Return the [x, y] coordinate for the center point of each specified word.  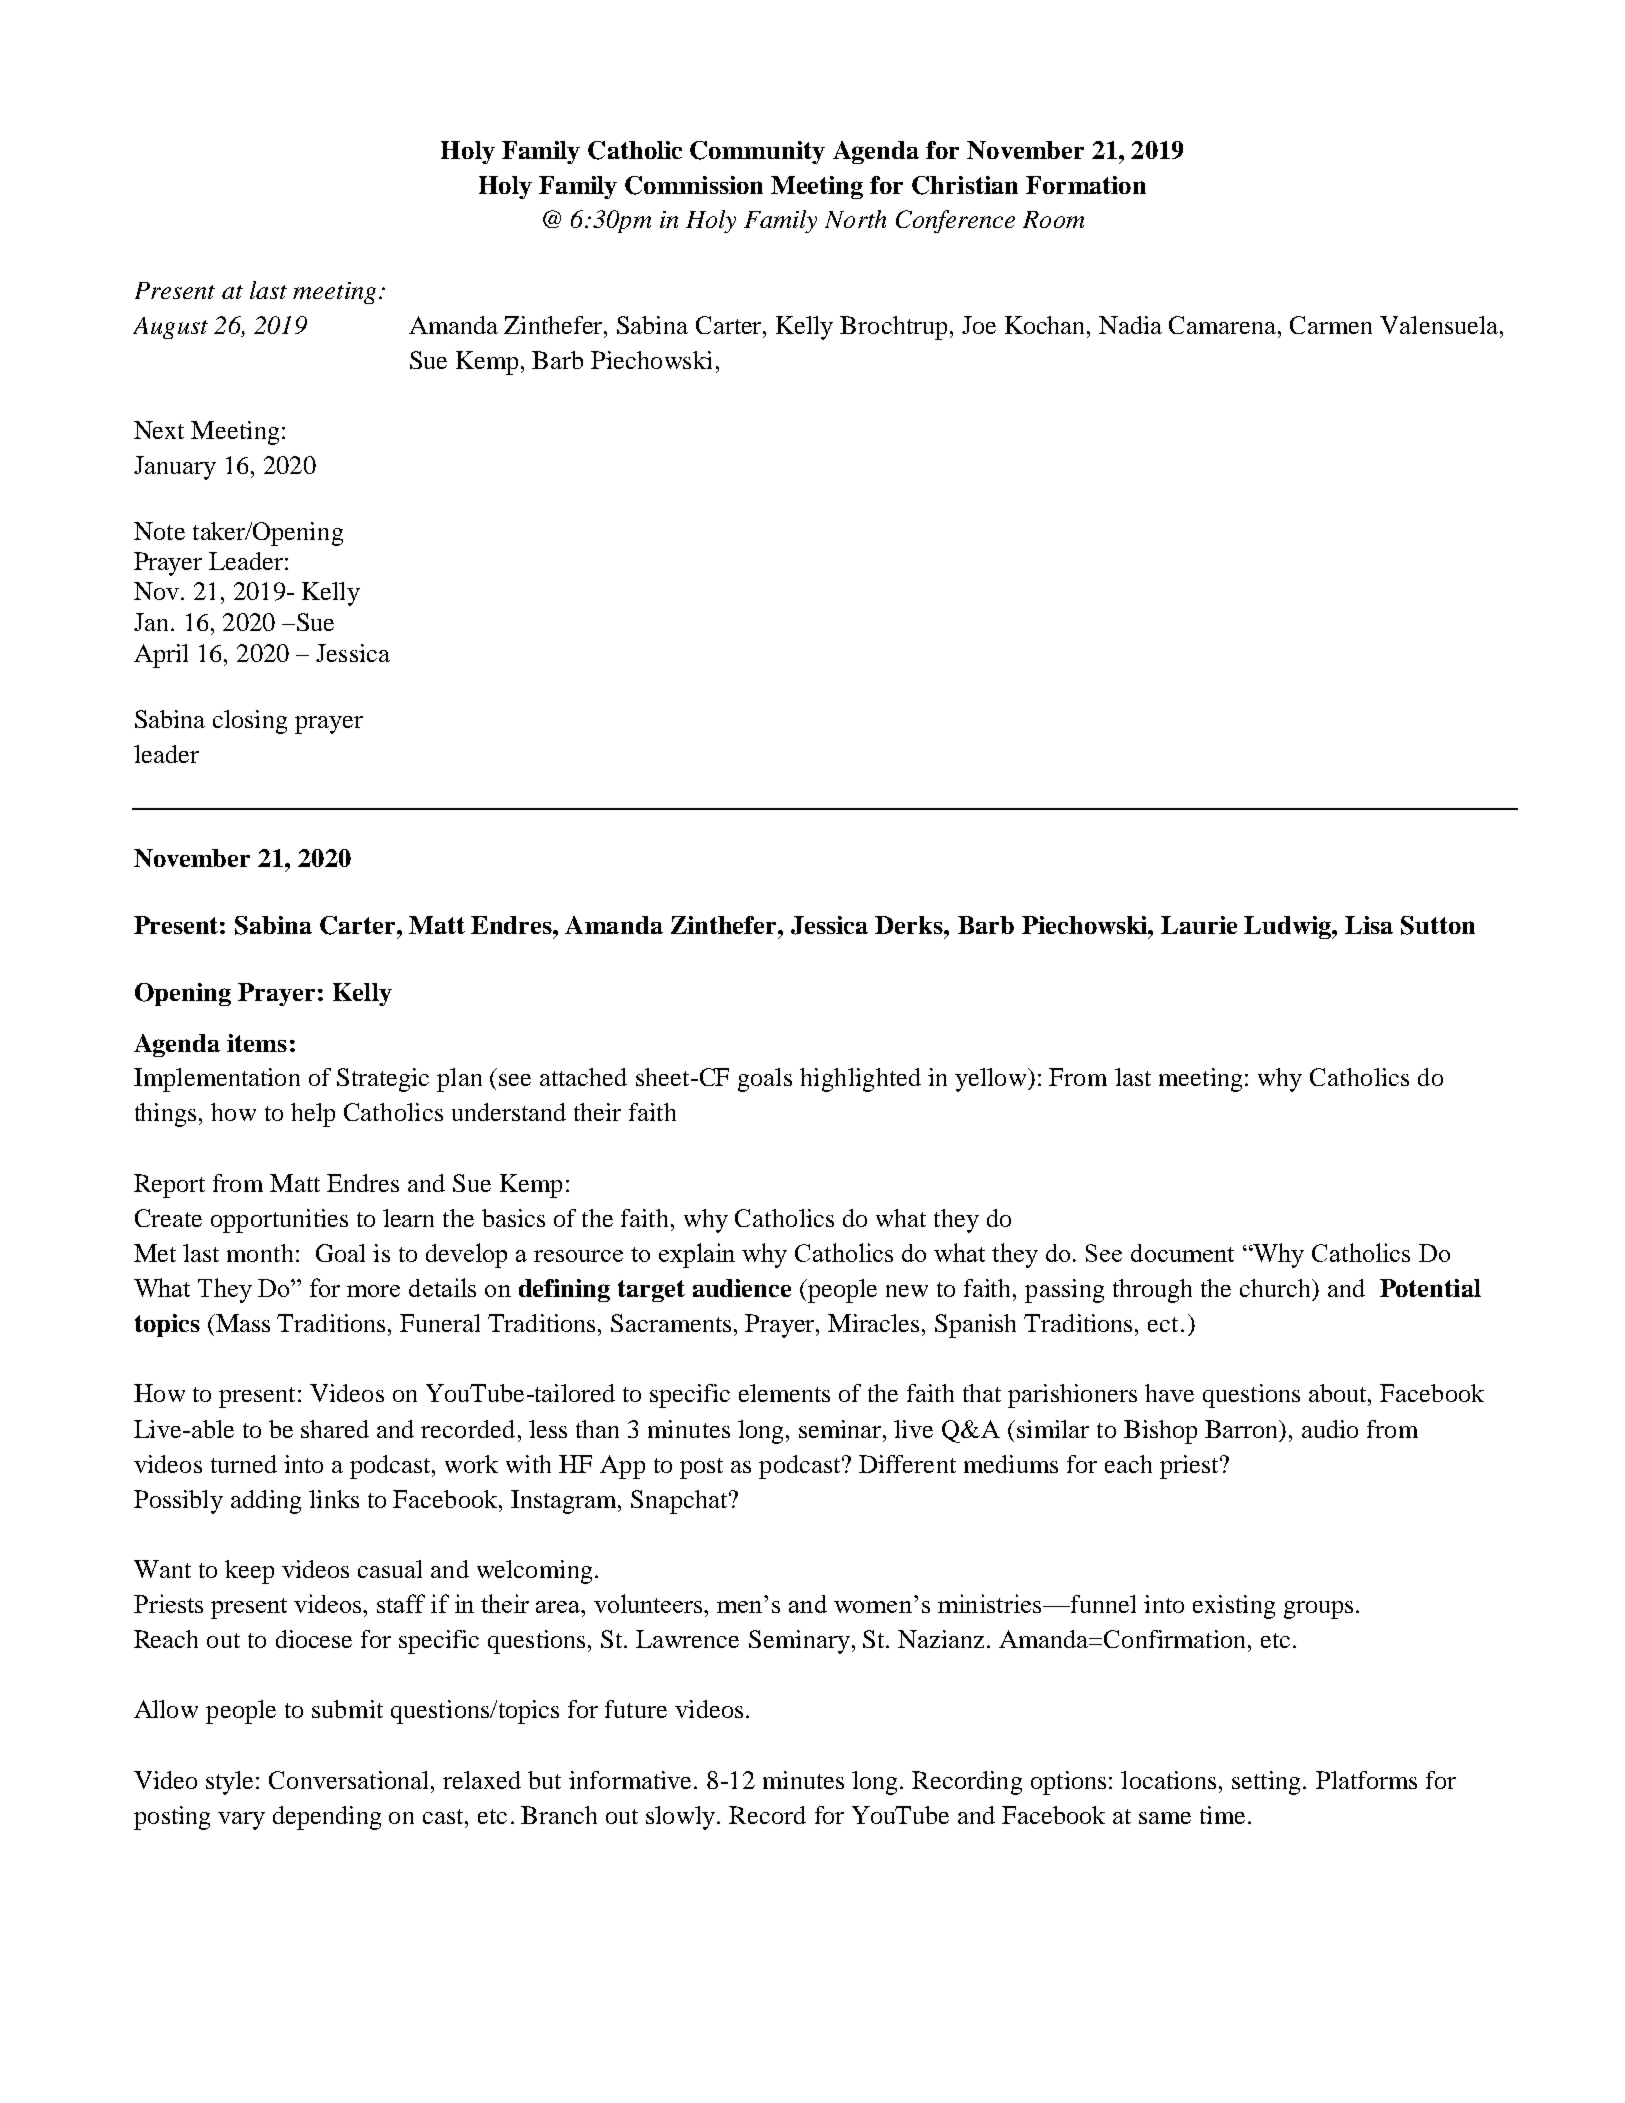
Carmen [1331, 325]
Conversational [350, 1780]
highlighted [860, 1080]
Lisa [1369, 925]
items [257, 1043]
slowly [682, 1818]
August [170, 328]
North [855, 219]
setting [1266, 1783]
